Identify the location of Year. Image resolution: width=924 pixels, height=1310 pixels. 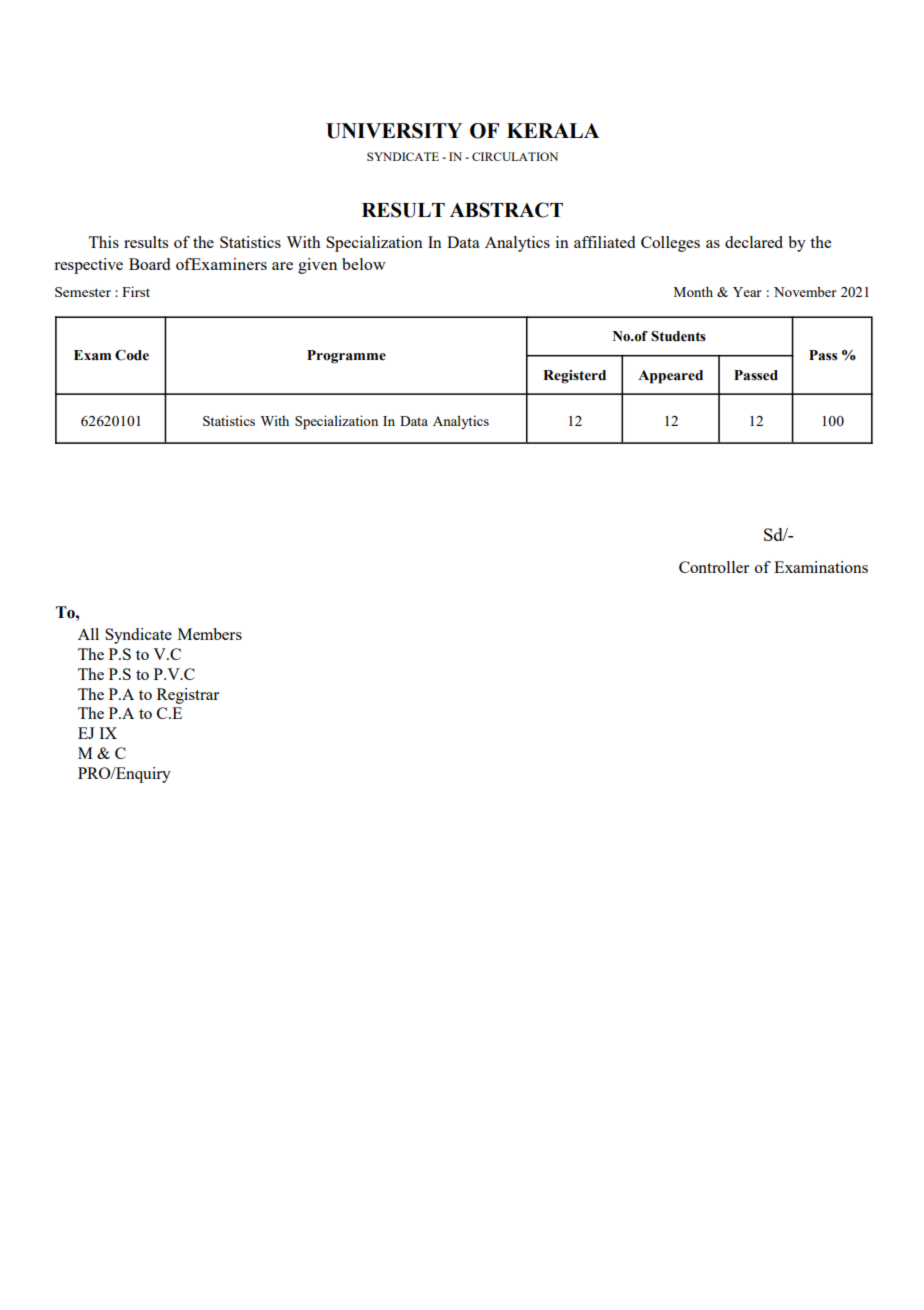
(747, 292).
